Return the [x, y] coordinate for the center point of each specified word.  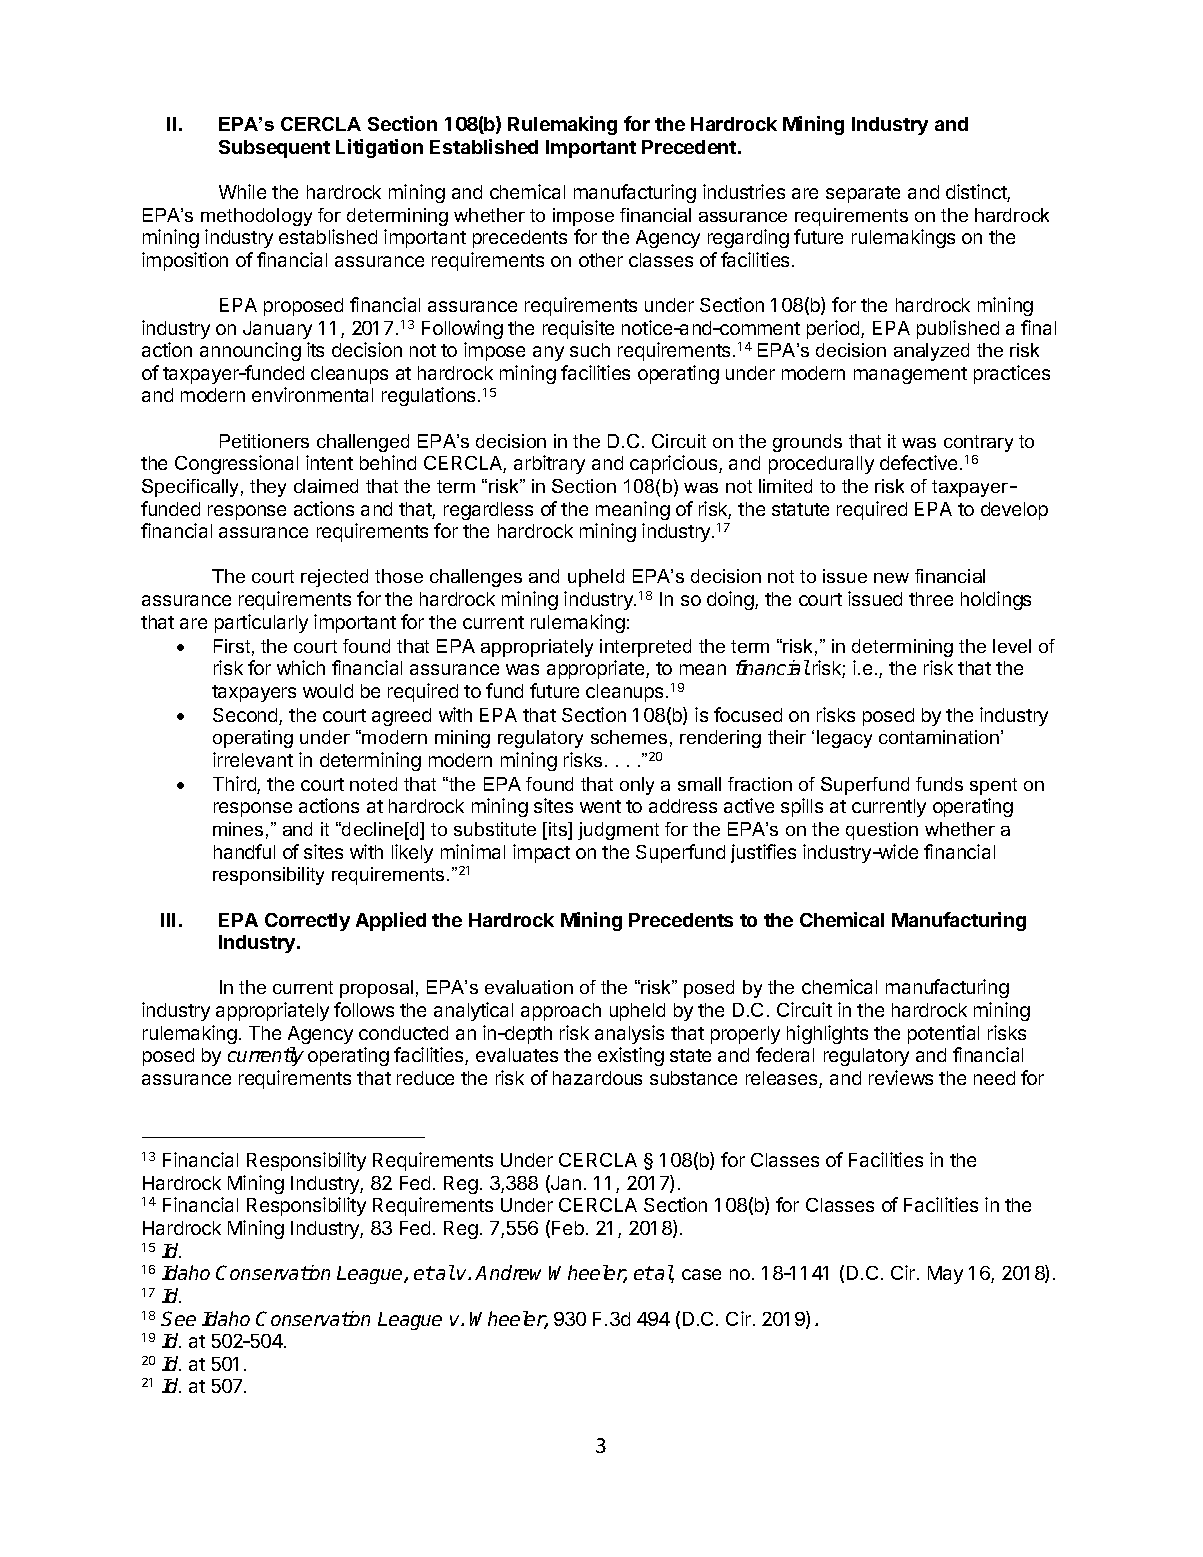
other [601, 260]
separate [863, 194]
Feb [568, 1228]
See [178, 1318]
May [945, 1275]
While [242, 191]
